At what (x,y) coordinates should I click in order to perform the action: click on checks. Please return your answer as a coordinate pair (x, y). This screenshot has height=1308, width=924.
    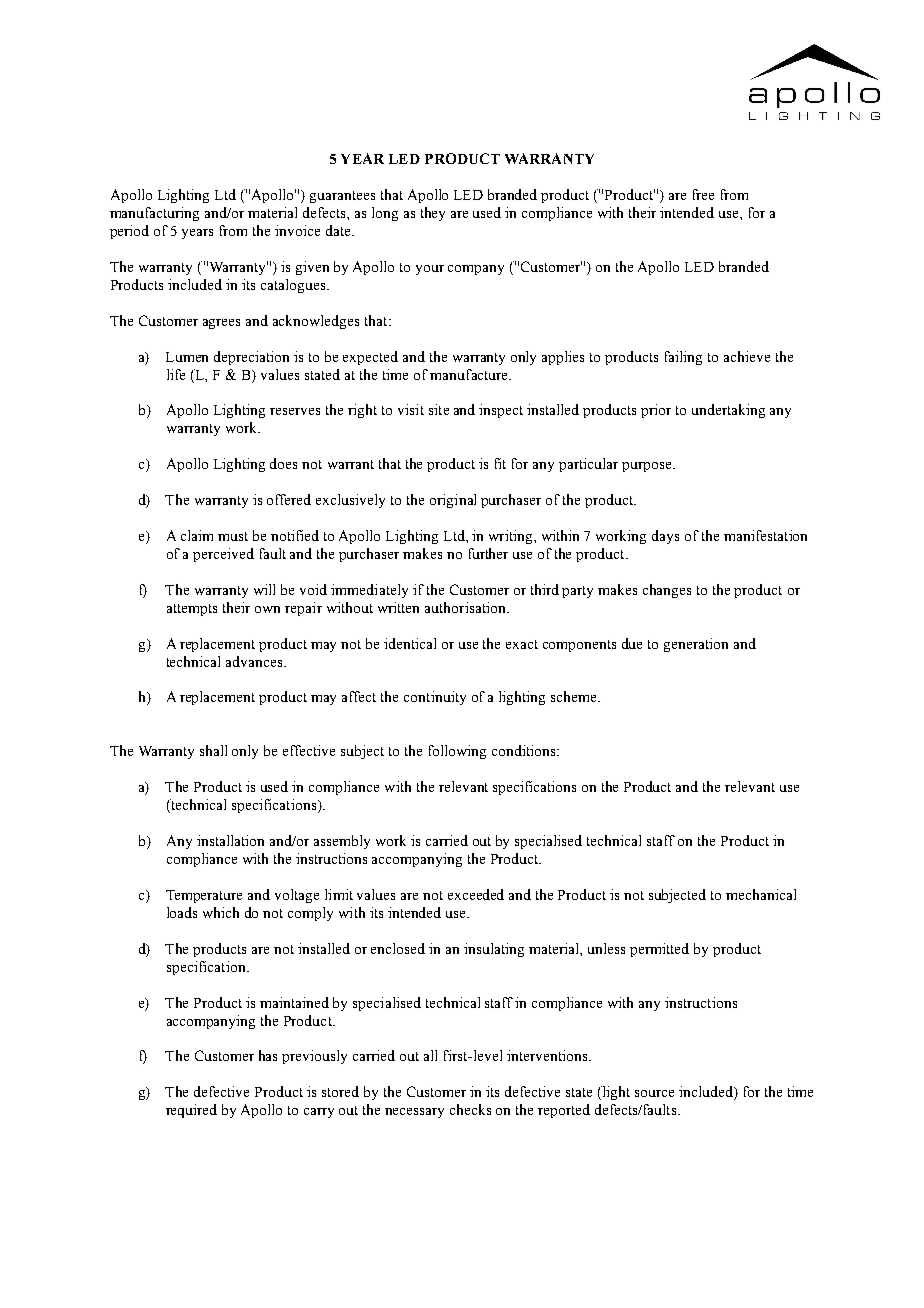
    Looking at the image, I should click on (470, 1109).
